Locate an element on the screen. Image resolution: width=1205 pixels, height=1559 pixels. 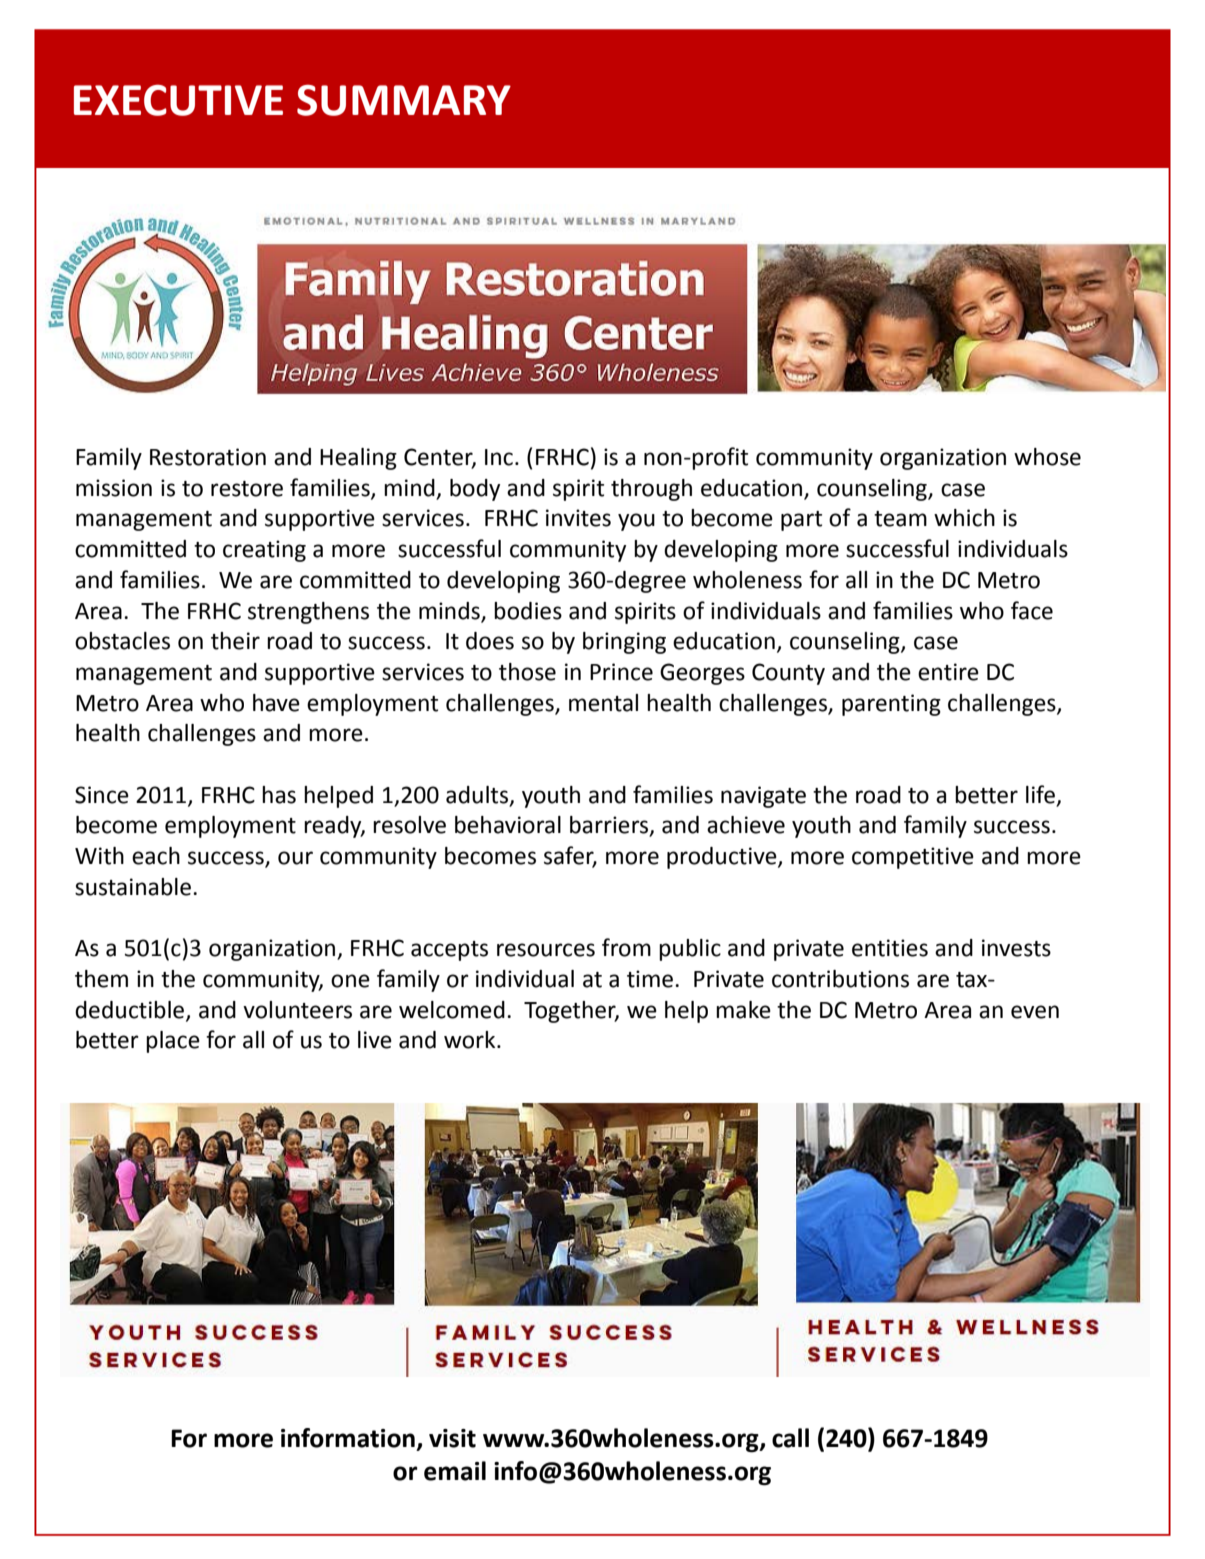
their is located at coordinates (235, 641).
